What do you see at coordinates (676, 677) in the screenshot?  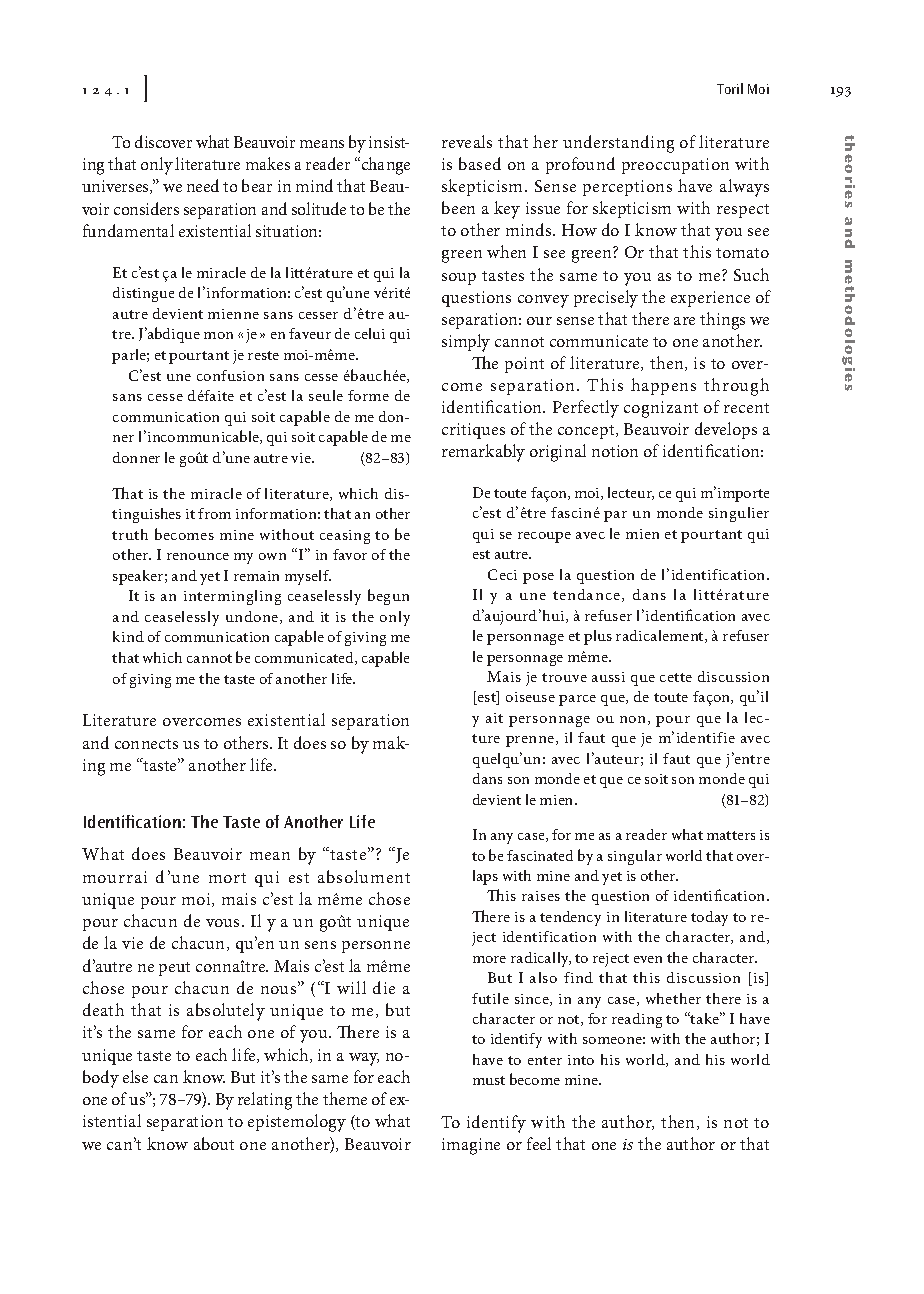 I see `cette` at bounding box center [676, 677].
